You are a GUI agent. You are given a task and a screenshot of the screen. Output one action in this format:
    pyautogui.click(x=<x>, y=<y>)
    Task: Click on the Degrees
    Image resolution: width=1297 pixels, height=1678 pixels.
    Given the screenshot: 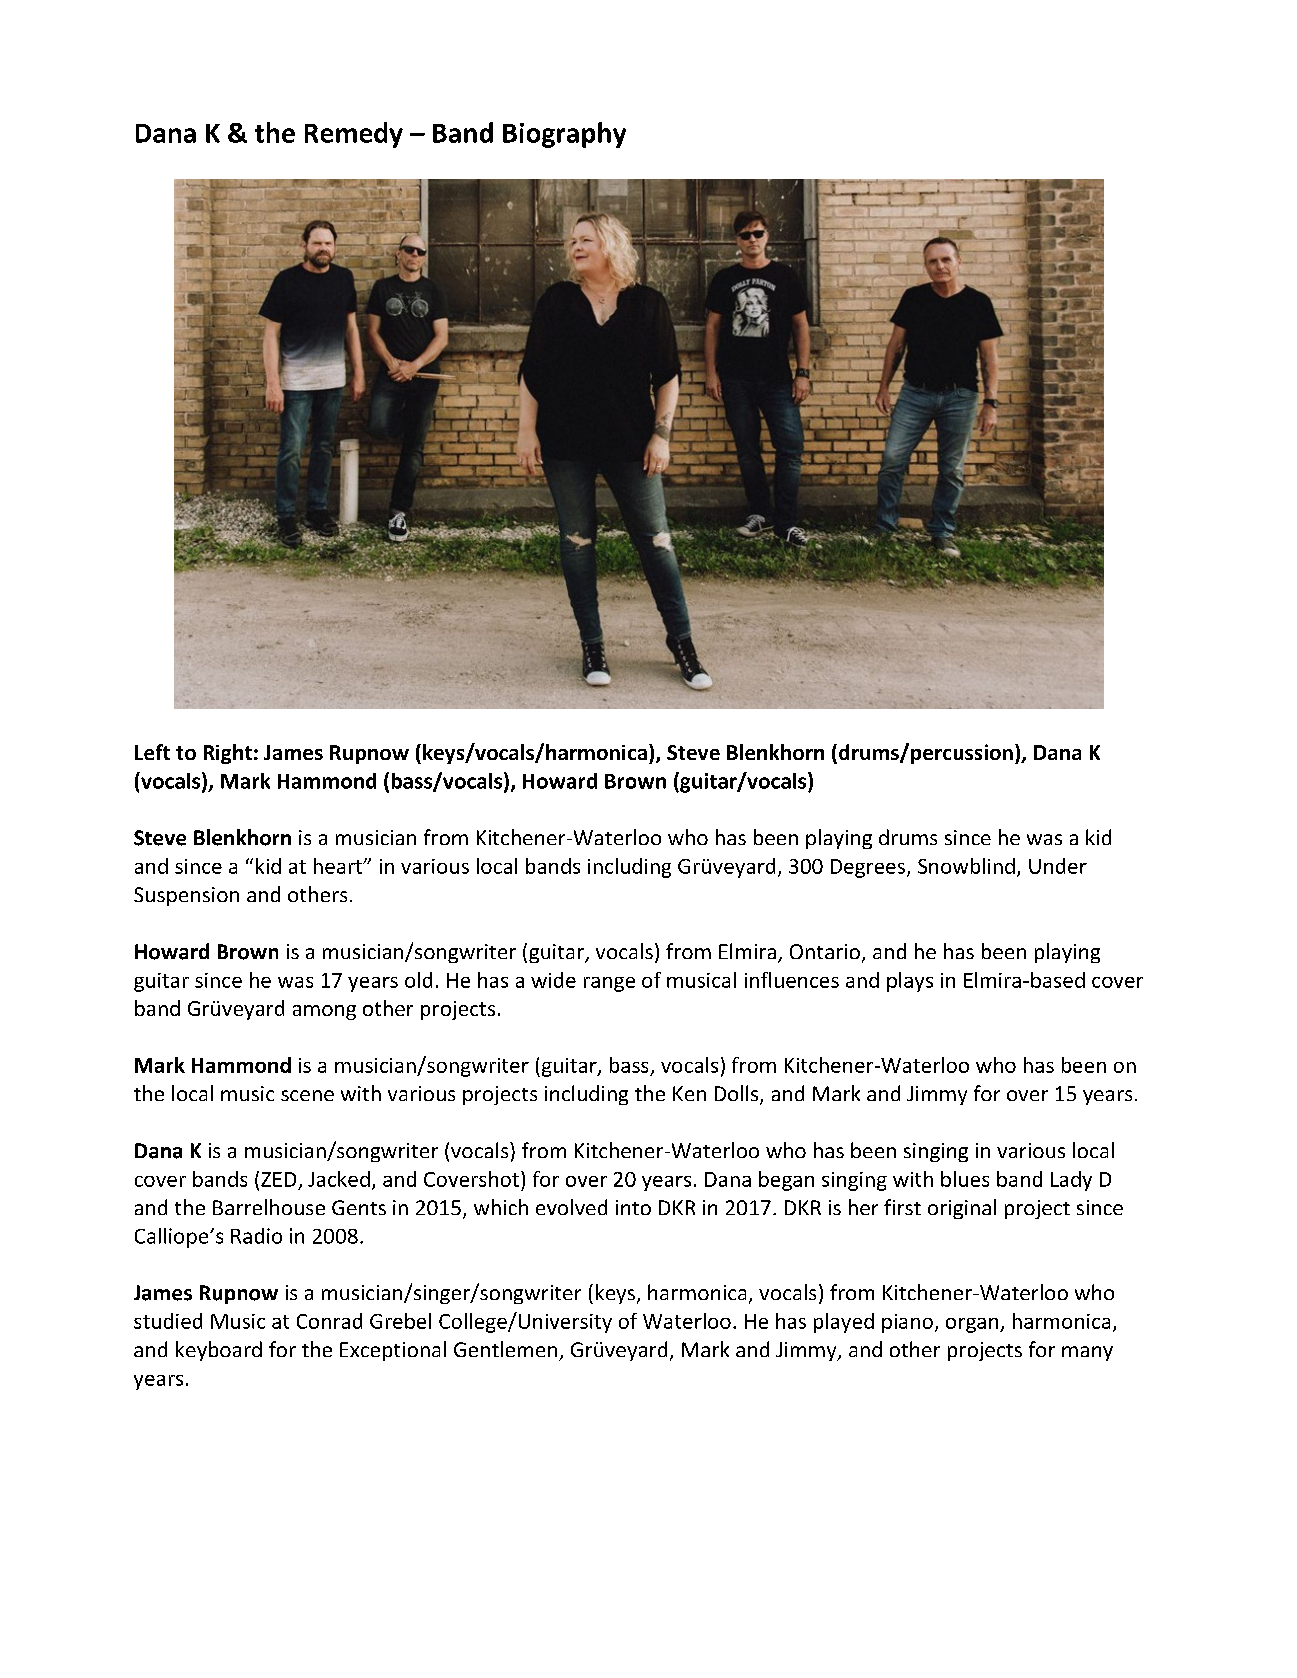 What is the action you would take?
    pyautogui.click(x=868, y=868)
